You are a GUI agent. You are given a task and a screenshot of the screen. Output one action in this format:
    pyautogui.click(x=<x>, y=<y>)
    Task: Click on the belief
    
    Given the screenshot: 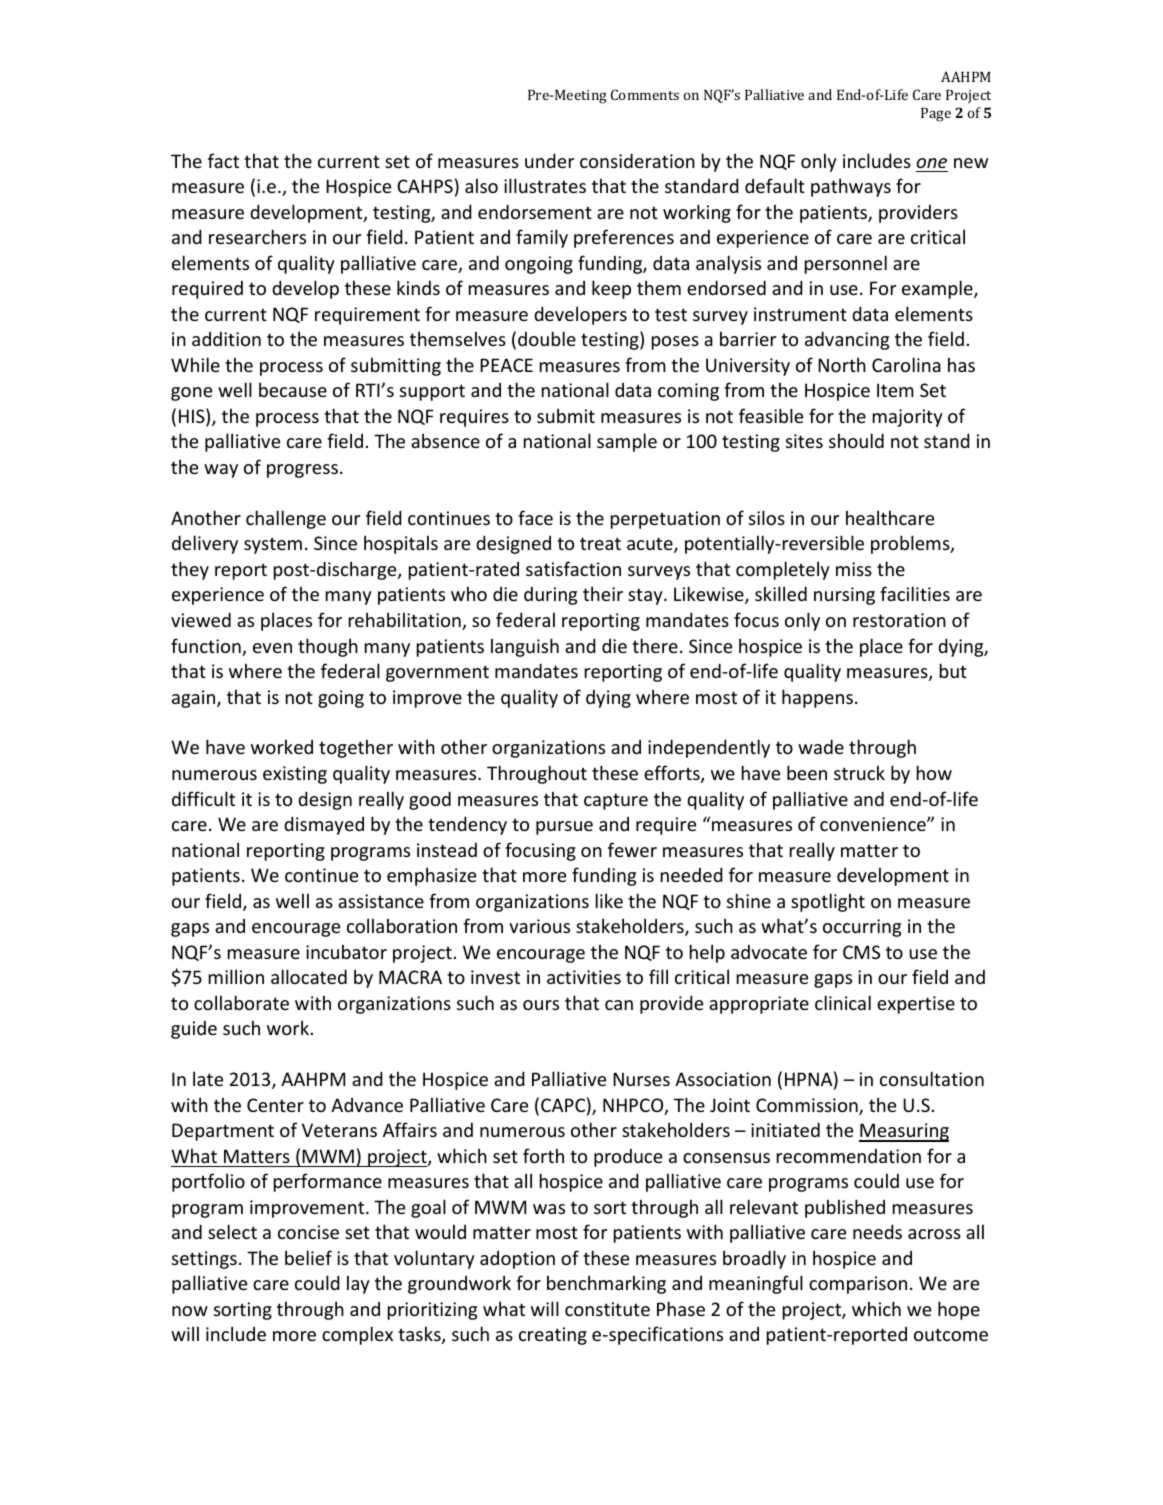 What is the action you would take?
    pyautogui.click(x=308, y=1257)
